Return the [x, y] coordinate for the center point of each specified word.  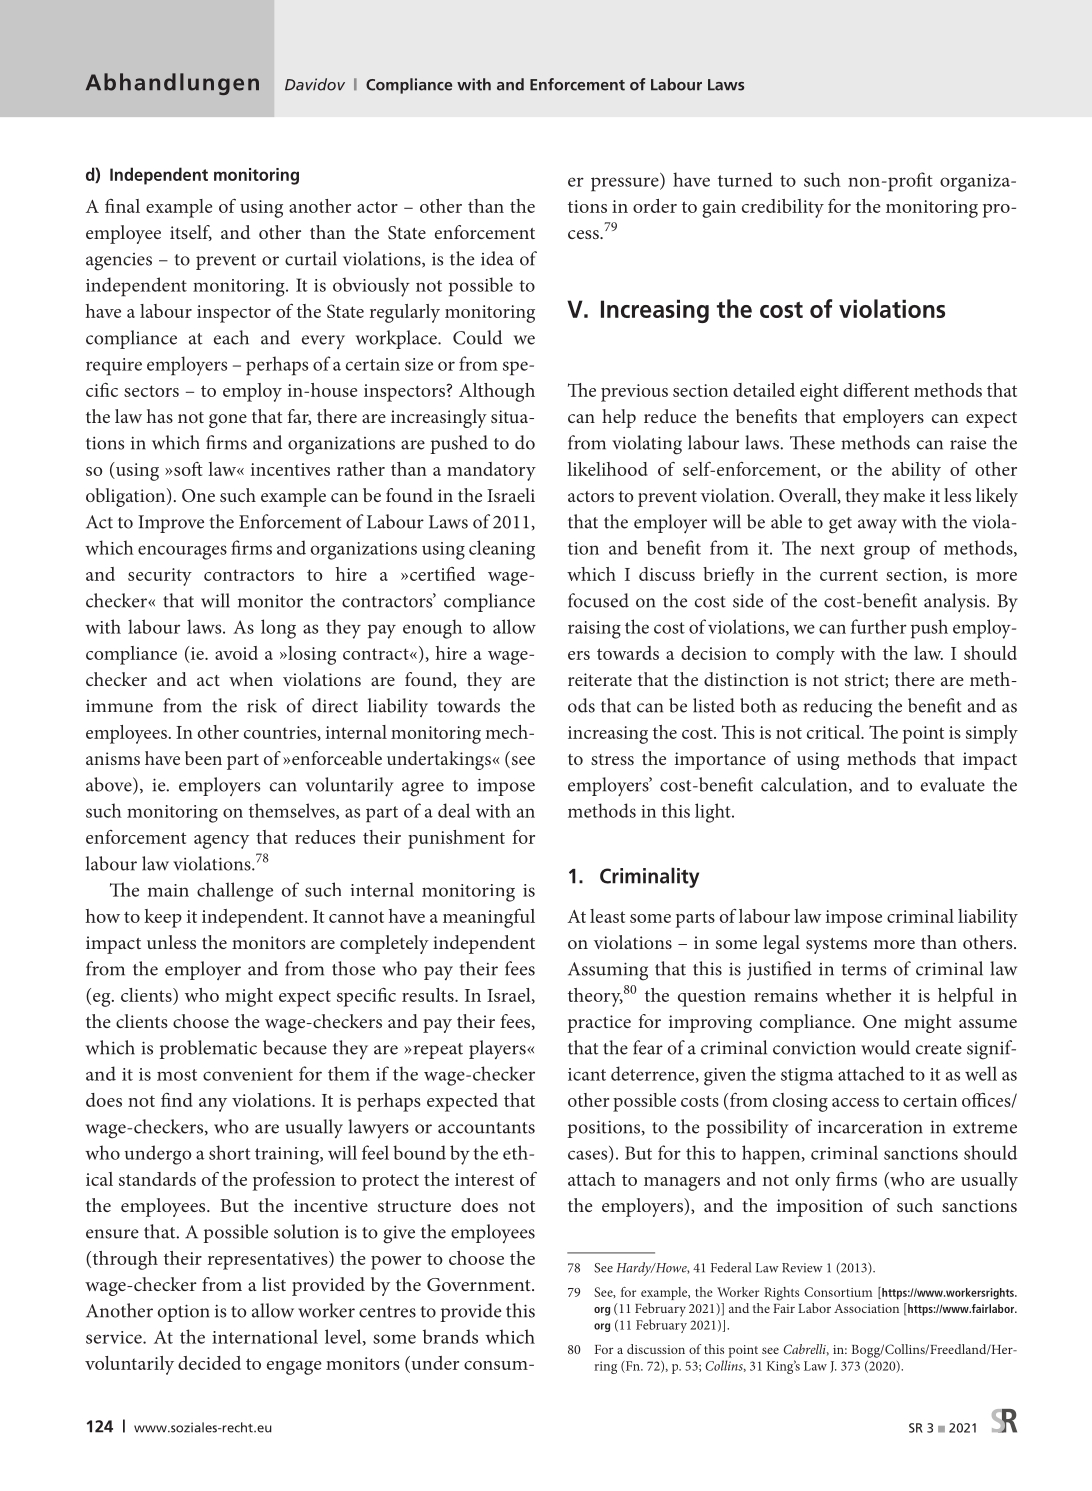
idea [497, 258]
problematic [208, 1049]
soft [188, 469]
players [498, 1049]
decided [209, 1363]
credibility [783, 208]
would [885, 1047]
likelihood [607, 469]
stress [612, 759]
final [122, 206]
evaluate [953, 784]
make [904, 495]
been [203, 758]
